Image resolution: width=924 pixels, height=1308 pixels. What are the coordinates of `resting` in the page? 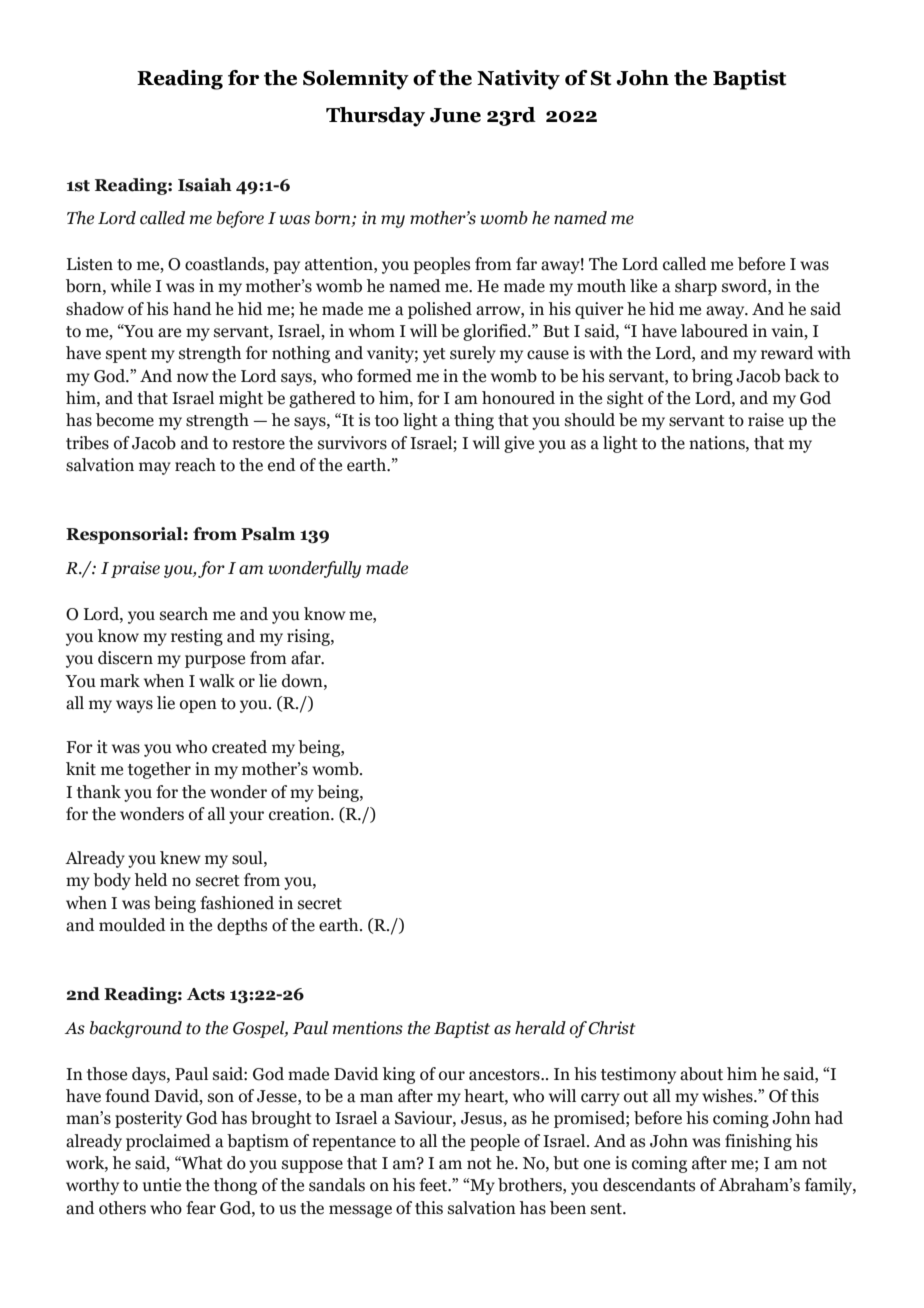 It's located at (197, 637).
